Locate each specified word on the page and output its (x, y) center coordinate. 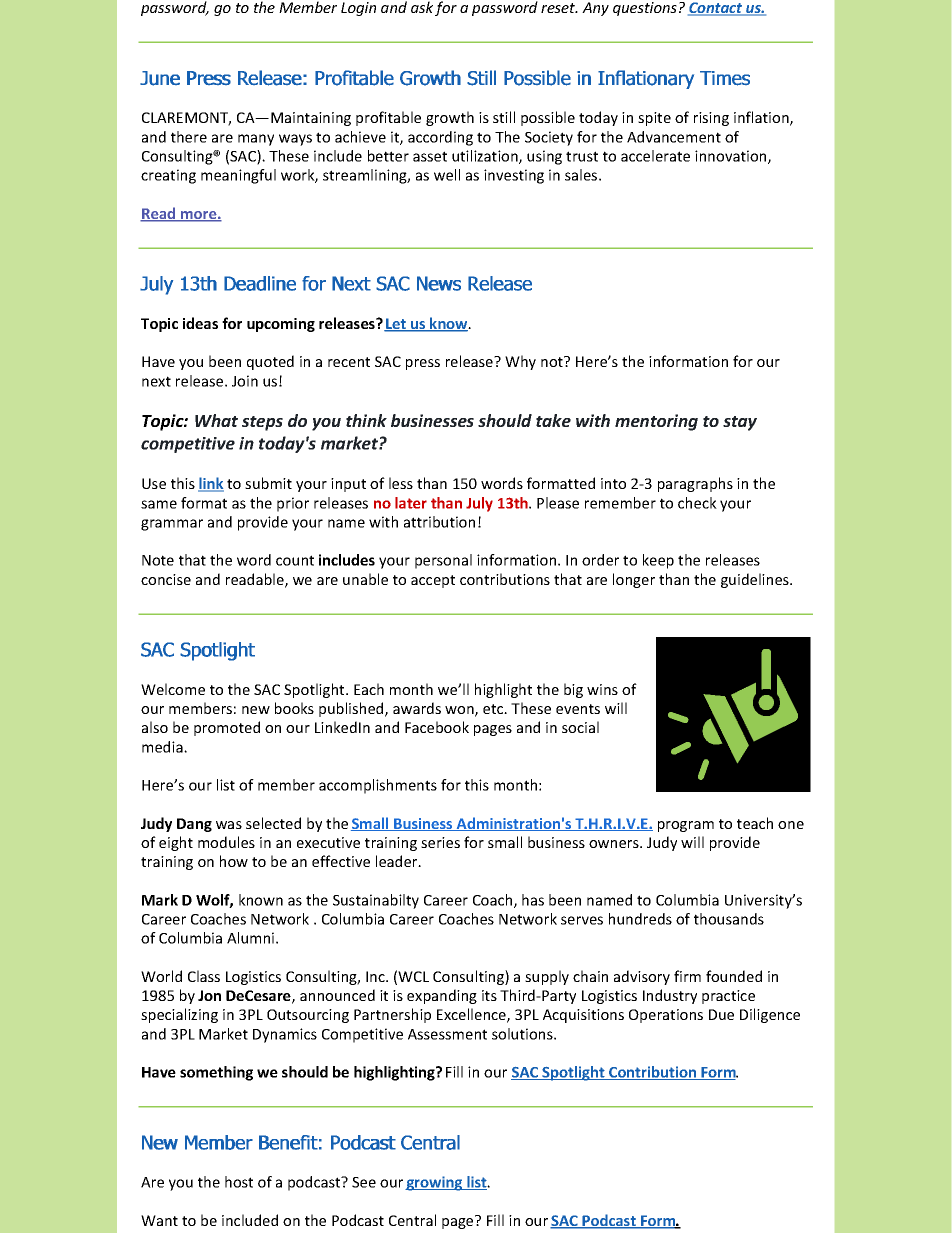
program (686, 826)
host (239, 1182)
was (229, 825)
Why (520, 362)
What (216, 420)
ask (422, 7)
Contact (716, 9)
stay (740, 423)
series (440, 842)
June (160, 78)
